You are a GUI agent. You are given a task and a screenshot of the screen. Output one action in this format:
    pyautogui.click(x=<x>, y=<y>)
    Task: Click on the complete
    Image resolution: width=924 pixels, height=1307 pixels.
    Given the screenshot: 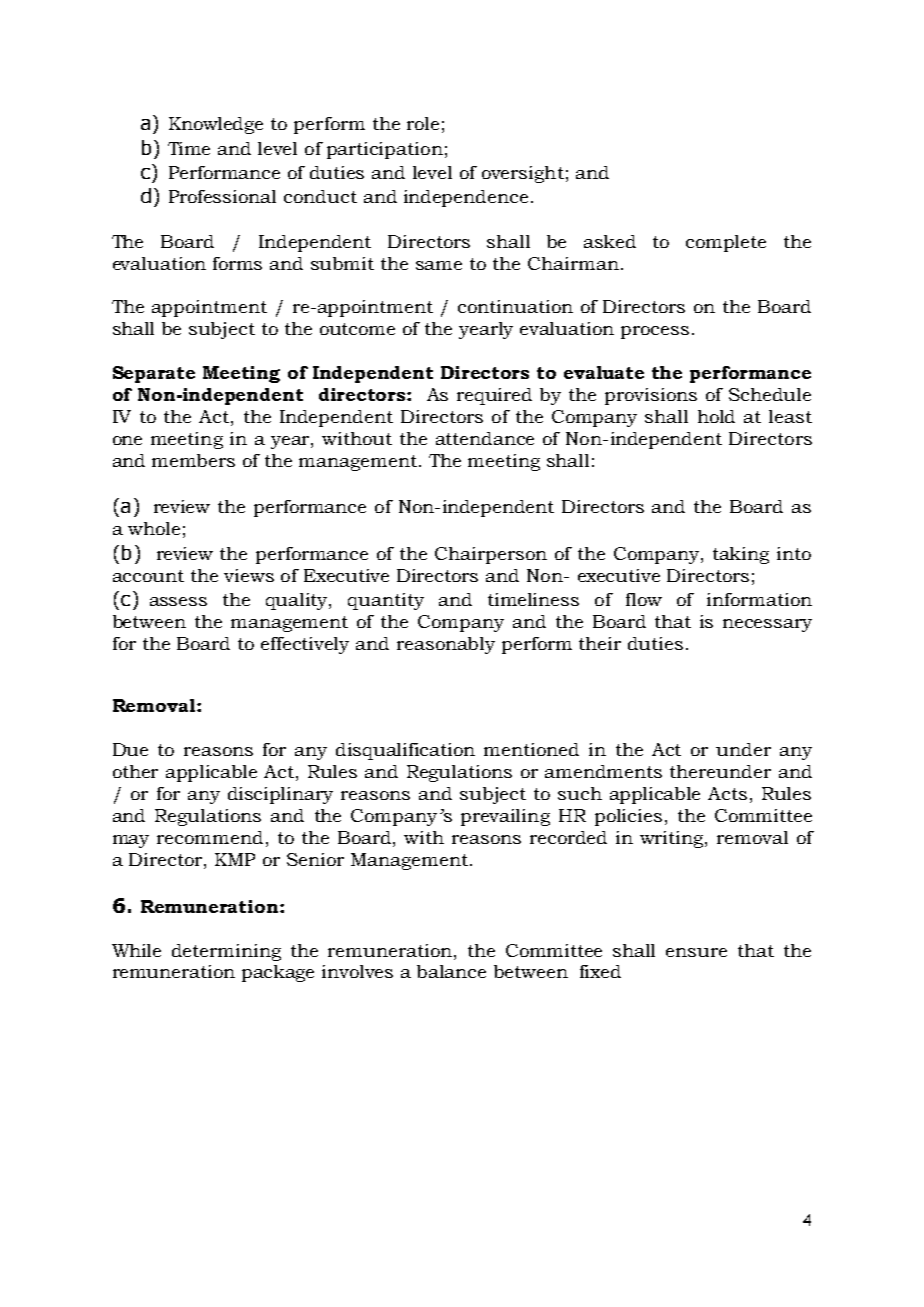 What is the action you would take?
    pyautogui.click(x=726, y=243)
